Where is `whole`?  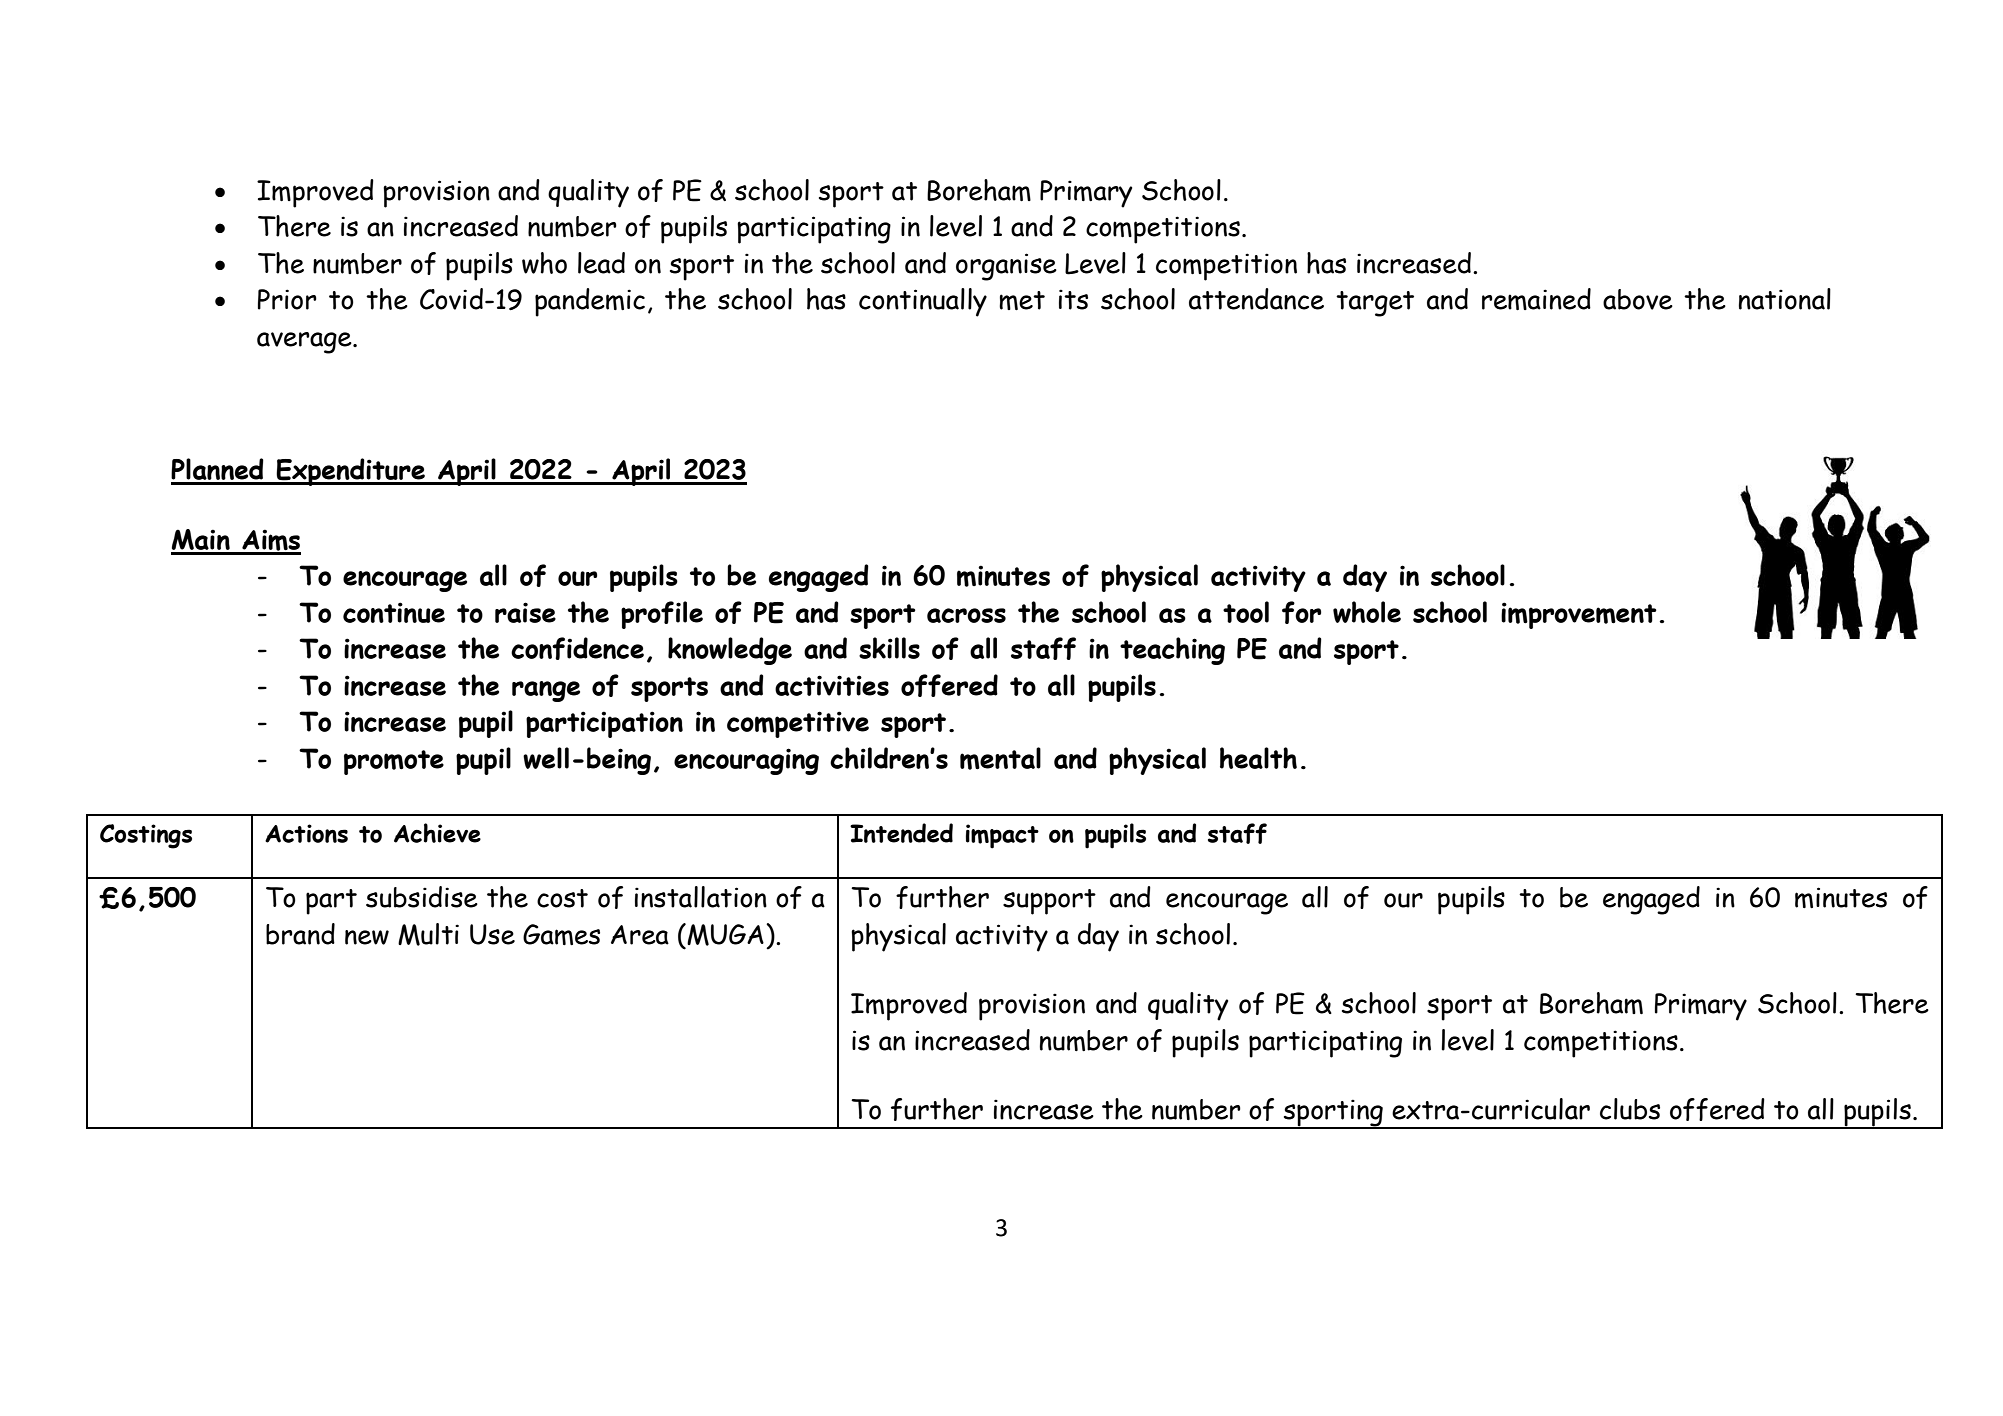 whole is located at coordinates (1367, 612).
